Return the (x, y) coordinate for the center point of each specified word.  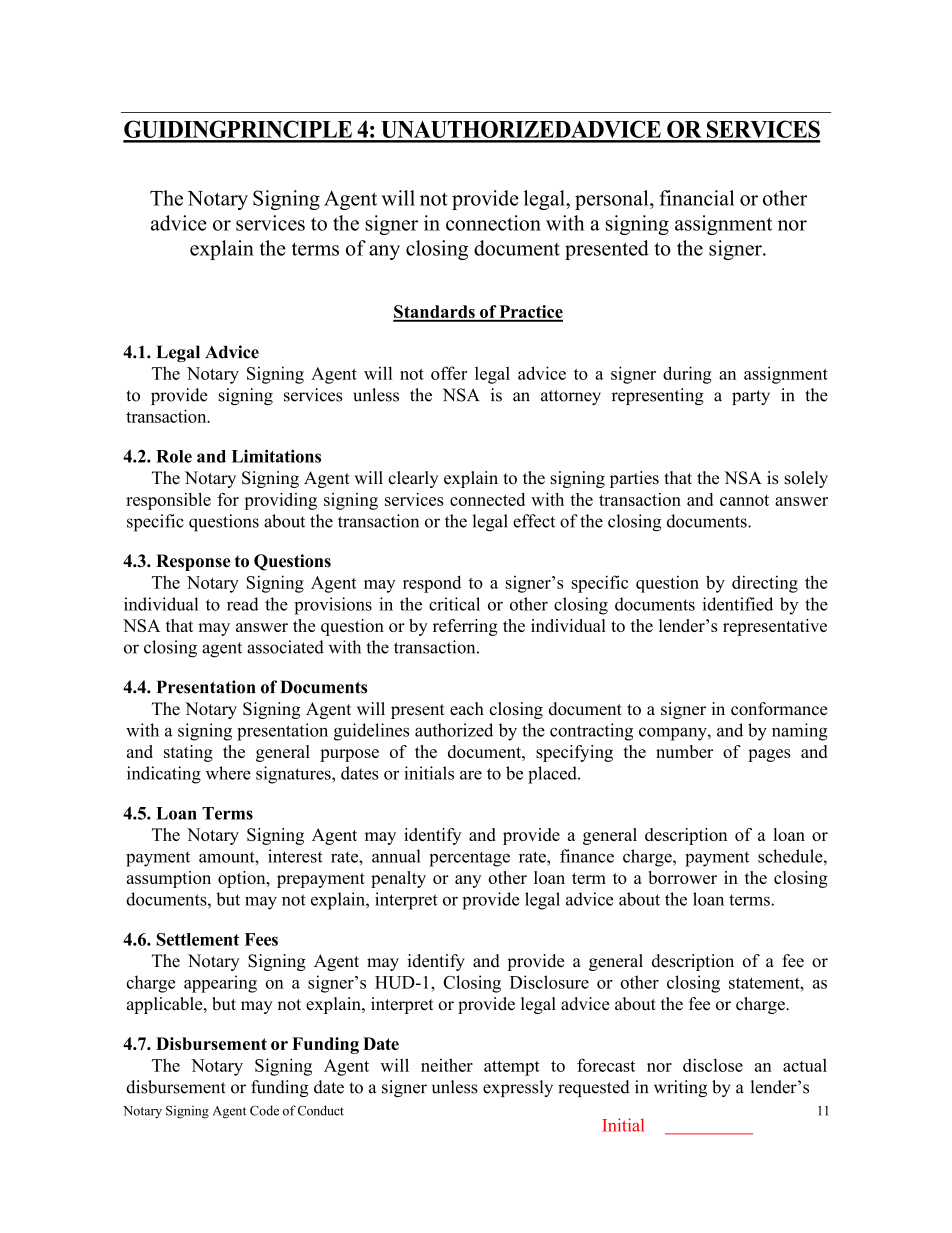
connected (487, 499)
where (228, 773)
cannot (744, 500)
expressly (518, 1088)
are (471, 775)
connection (493, 223)
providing (280, 501)
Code (264, 1110)
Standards (435, 313)
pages (769, 755)
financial (697, 198)
